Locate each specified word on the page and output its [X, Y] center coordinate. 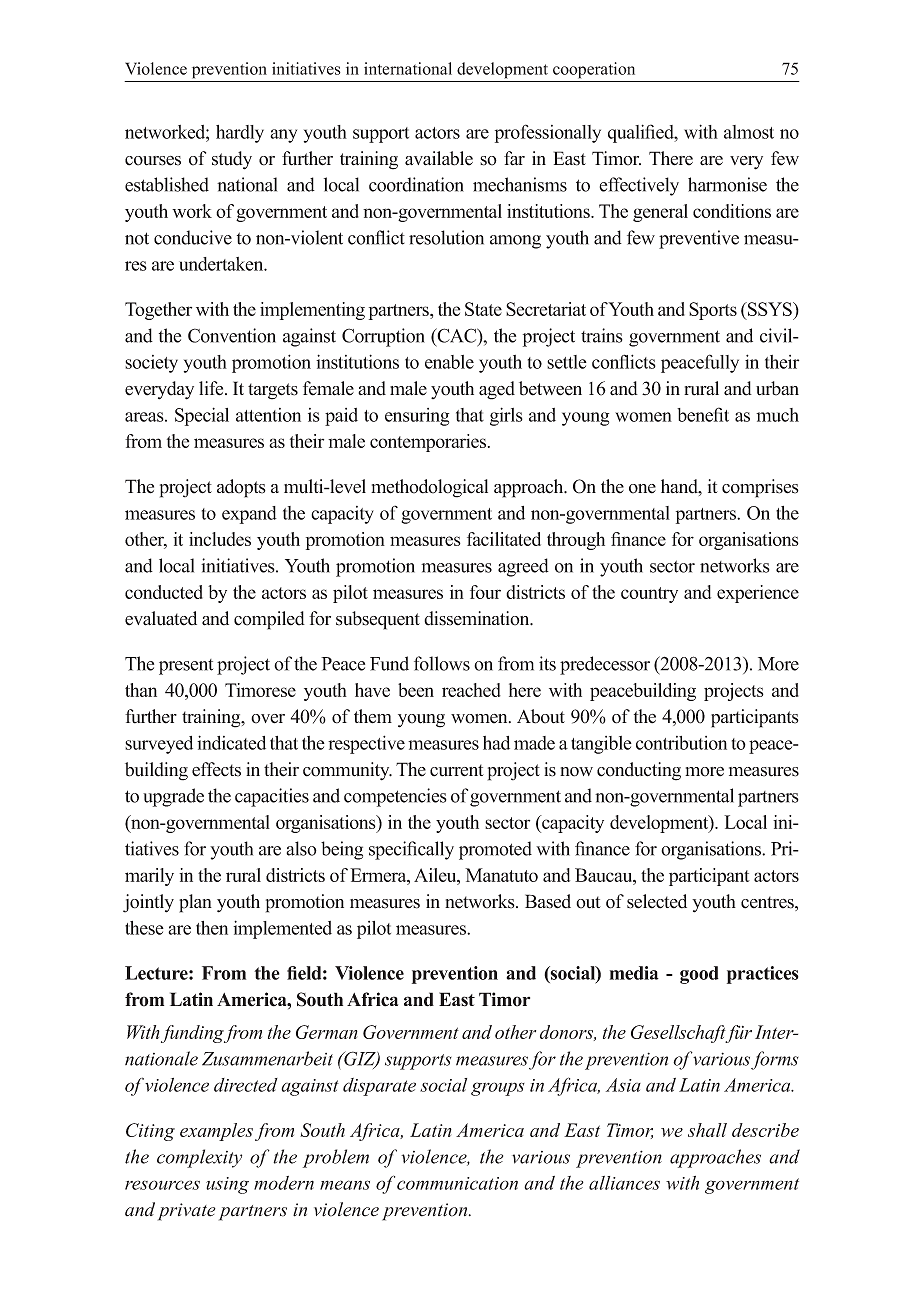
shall [707, 1130]
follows [442, 663]
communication [457, 1183]
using [227, 1185]
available [439, 158]
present [186, 667]
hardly [240, 134]
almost [749, 132]
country [649, 595]
